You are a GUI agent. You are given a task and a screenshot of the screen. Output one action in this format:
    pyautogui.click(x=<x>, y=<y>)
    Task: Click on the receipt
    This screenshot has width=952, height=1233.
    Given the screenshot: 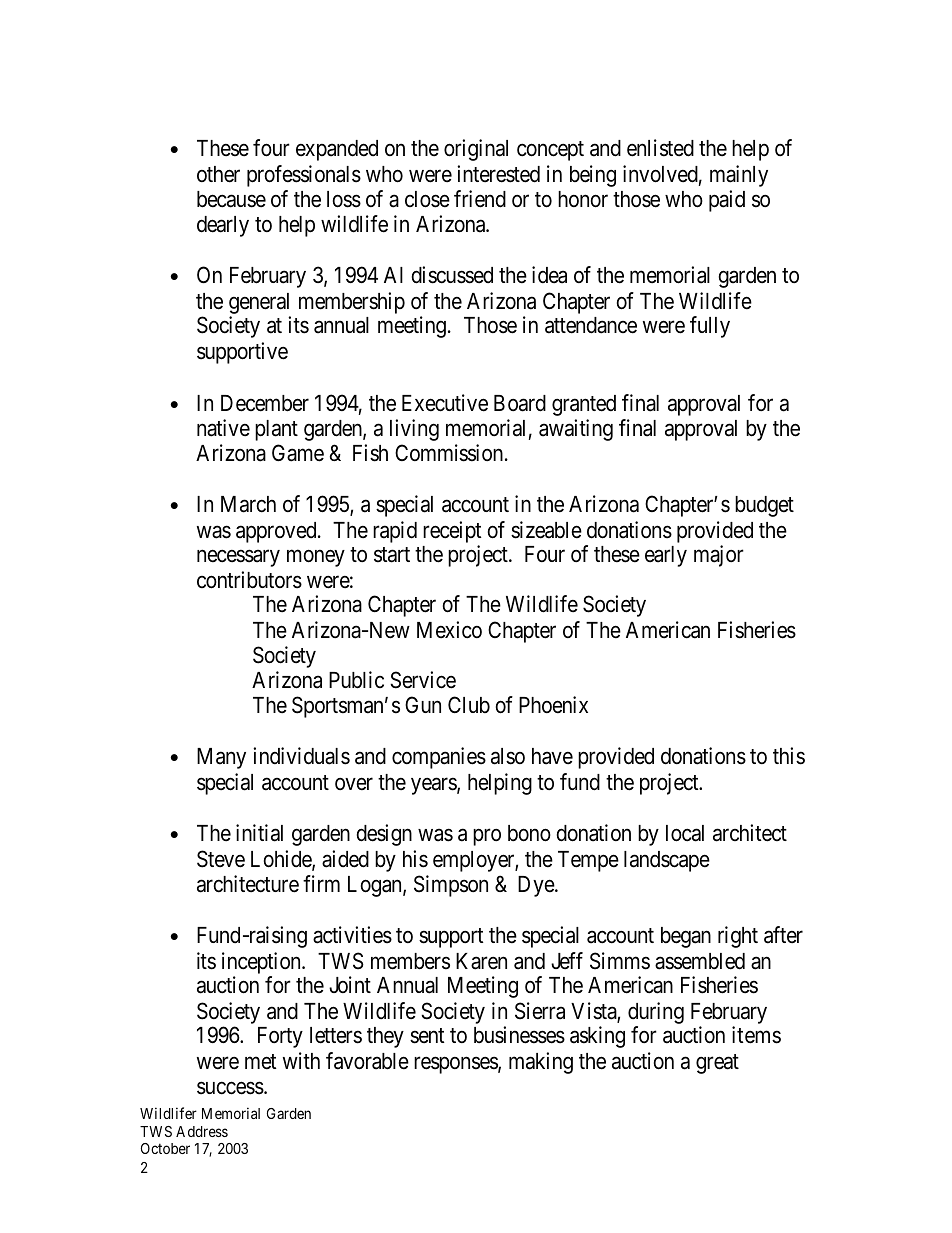 What is the action you would take?
    pyautogui.click(x=452, y=533)
